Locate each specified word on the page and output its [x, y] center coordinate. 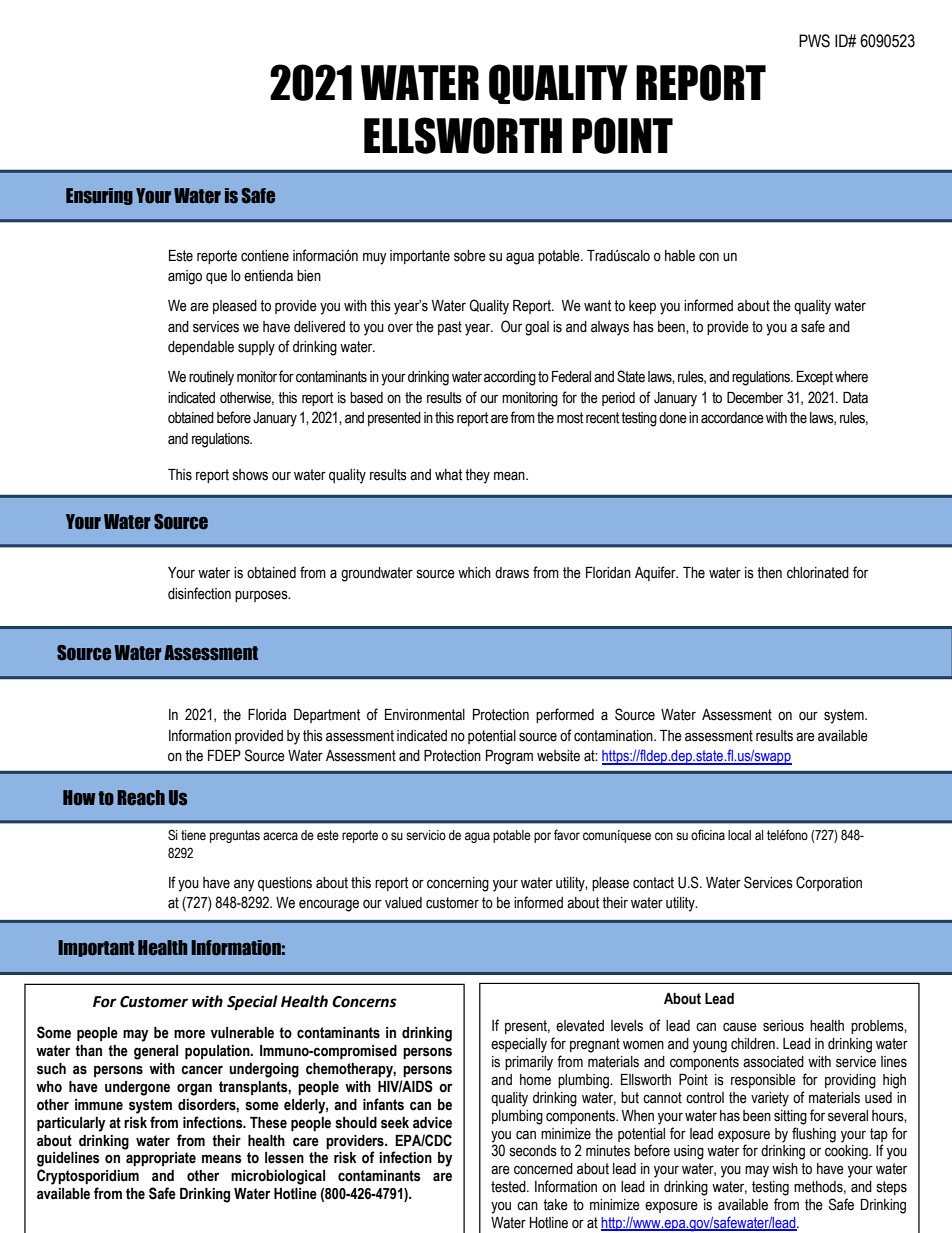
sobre [470, 256]
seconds [533, 1151]
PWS [814, 41]
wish [785, 1169]
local [739, 835]
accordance [732, 418]
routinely [211, 378]
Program [509, 757]
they [477, 476]
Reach [141, 798]
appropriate [161, 1159]
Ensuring [99, 196]
